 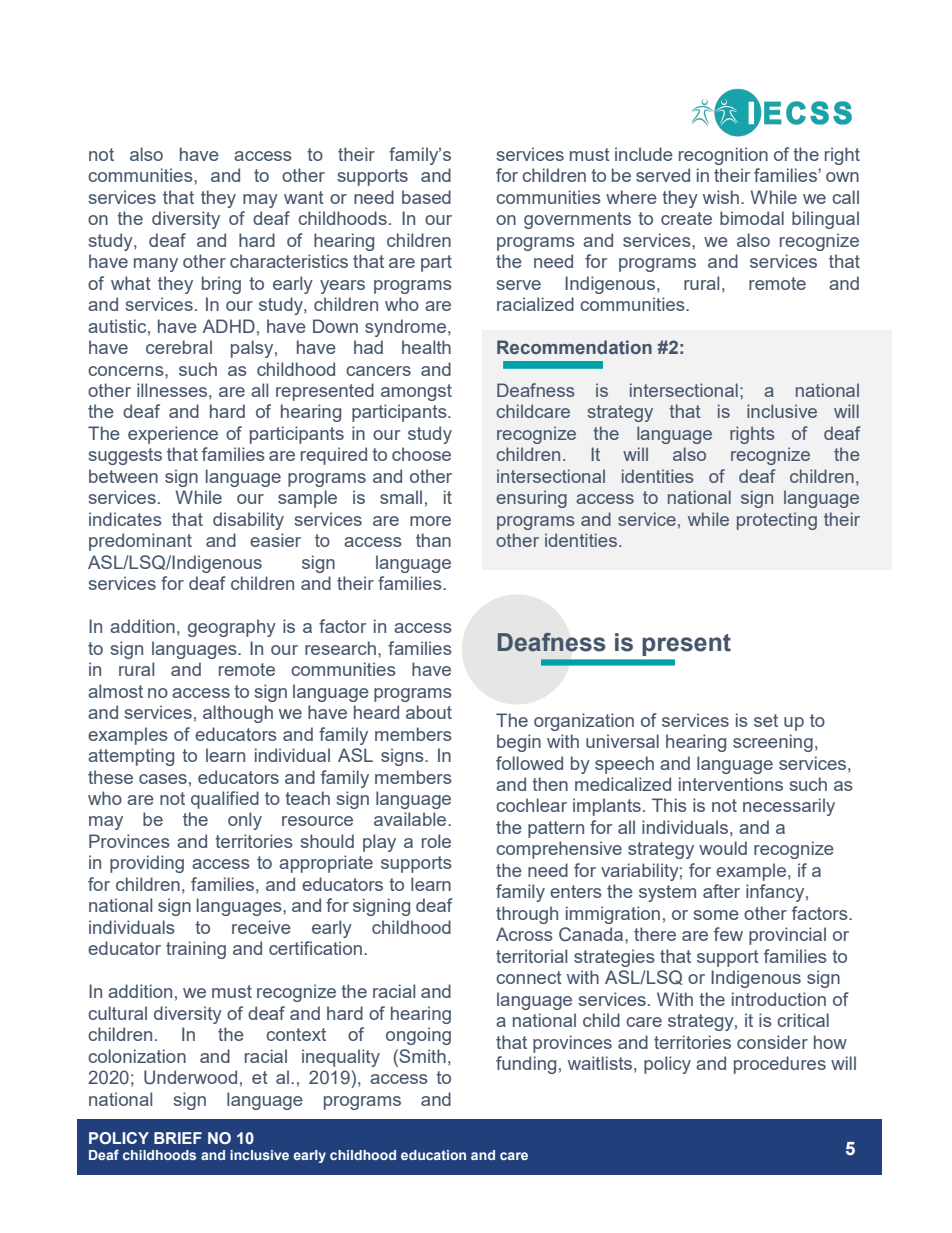 What do you see at coordinates (721, 197) in the page?
I see `wish` at bounding box center [721, 197].
